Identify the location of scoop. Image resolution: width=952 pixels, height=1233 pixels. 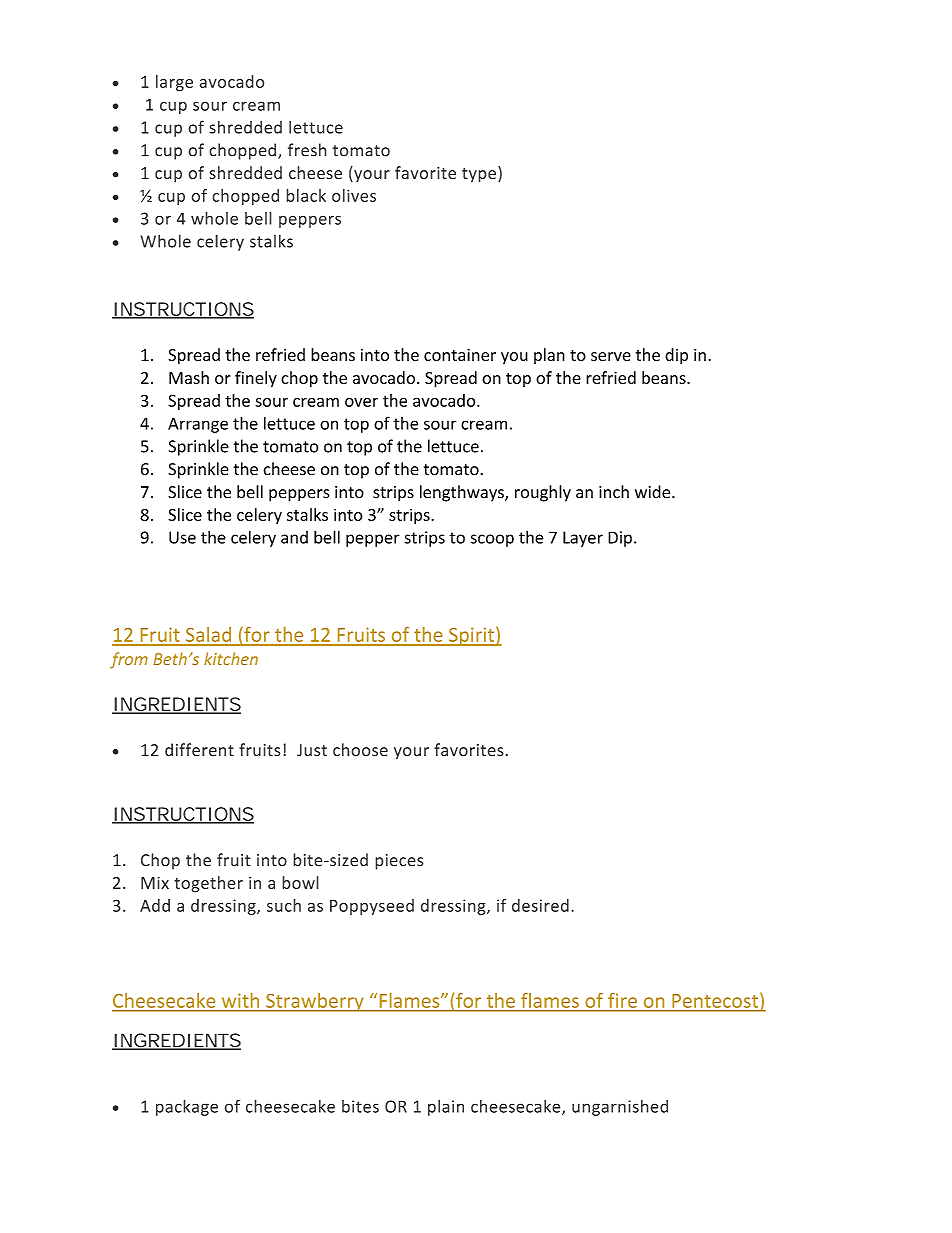
(492, 540).
